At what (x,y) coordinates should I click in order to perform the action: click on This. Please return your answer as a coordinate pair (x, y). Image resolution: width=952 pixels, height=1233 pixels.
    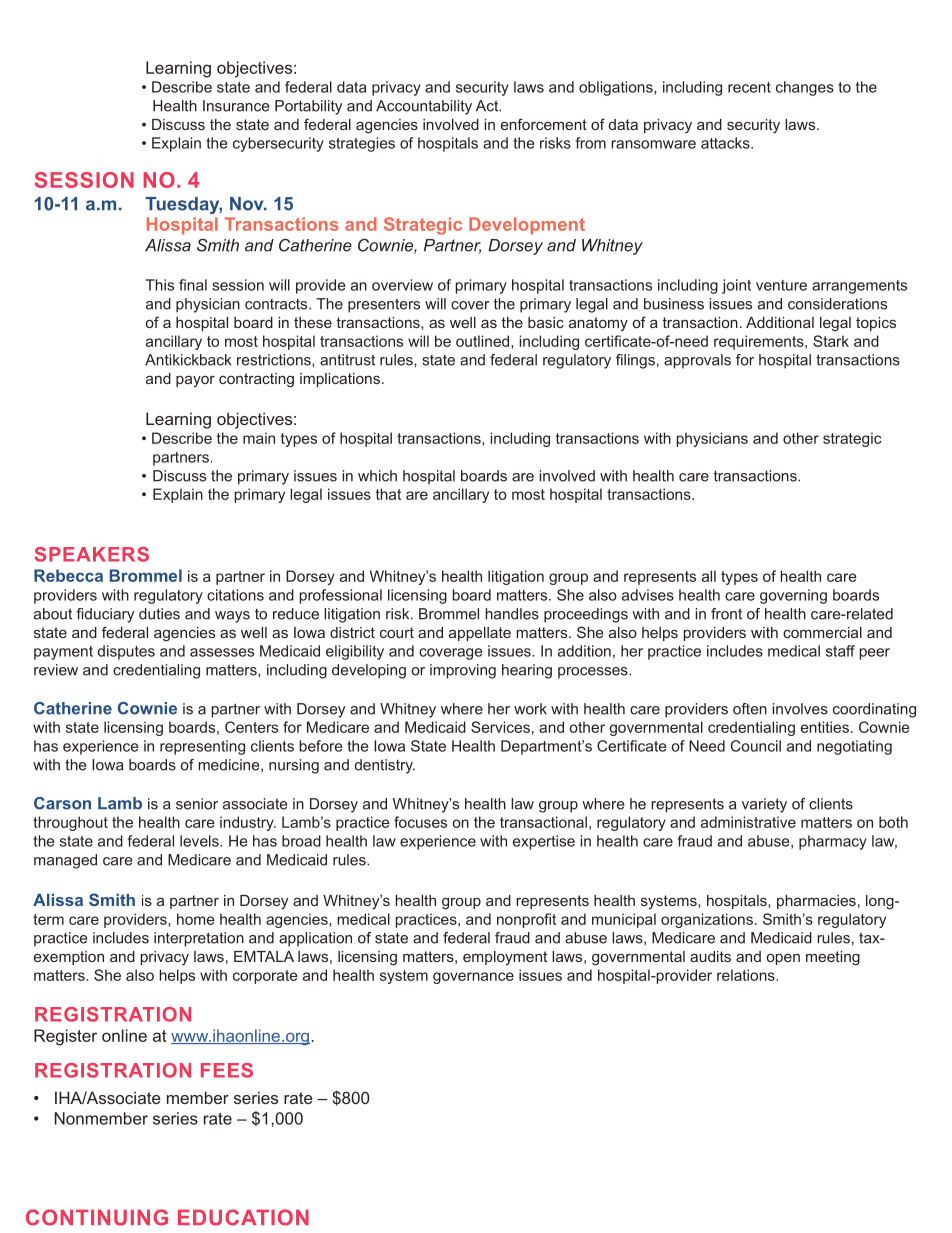
    Looking at the image, I should click on (159, 285).
